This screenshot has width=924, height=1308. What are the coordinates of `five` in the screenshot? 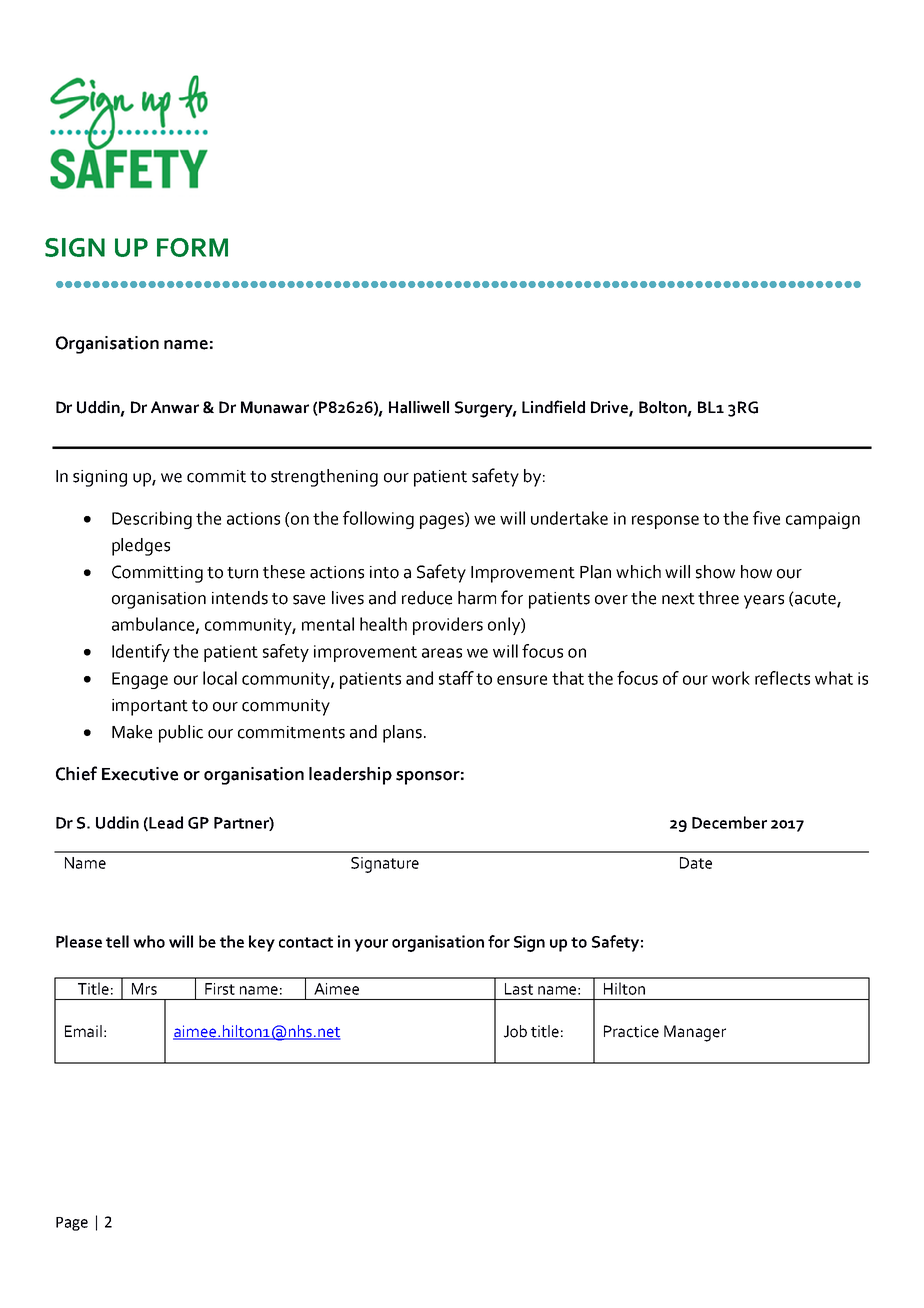 It's located at (766, 518).
